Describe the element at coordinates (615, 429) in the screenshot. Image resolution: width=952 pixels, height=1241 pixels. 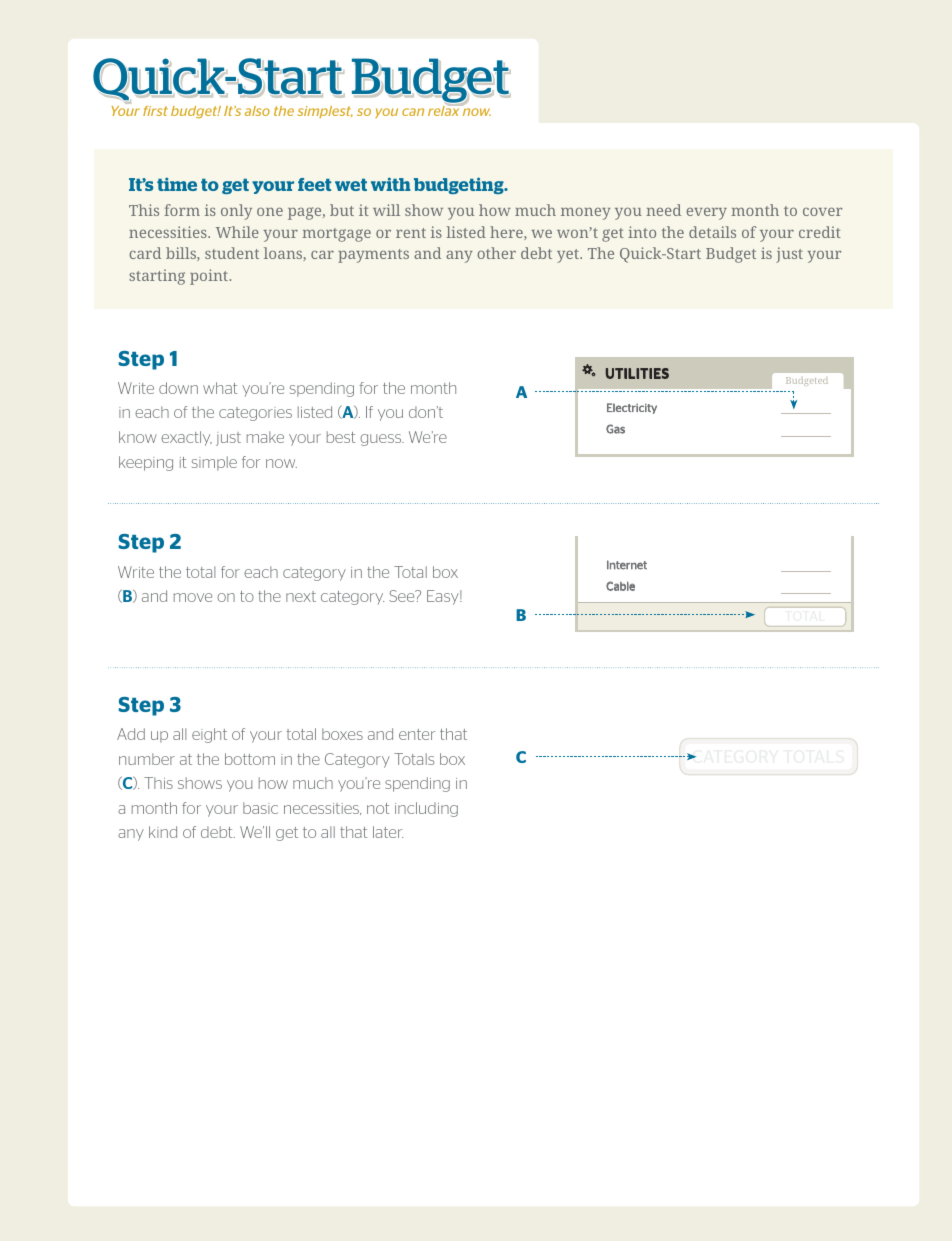
I see `Gas` at that location.
